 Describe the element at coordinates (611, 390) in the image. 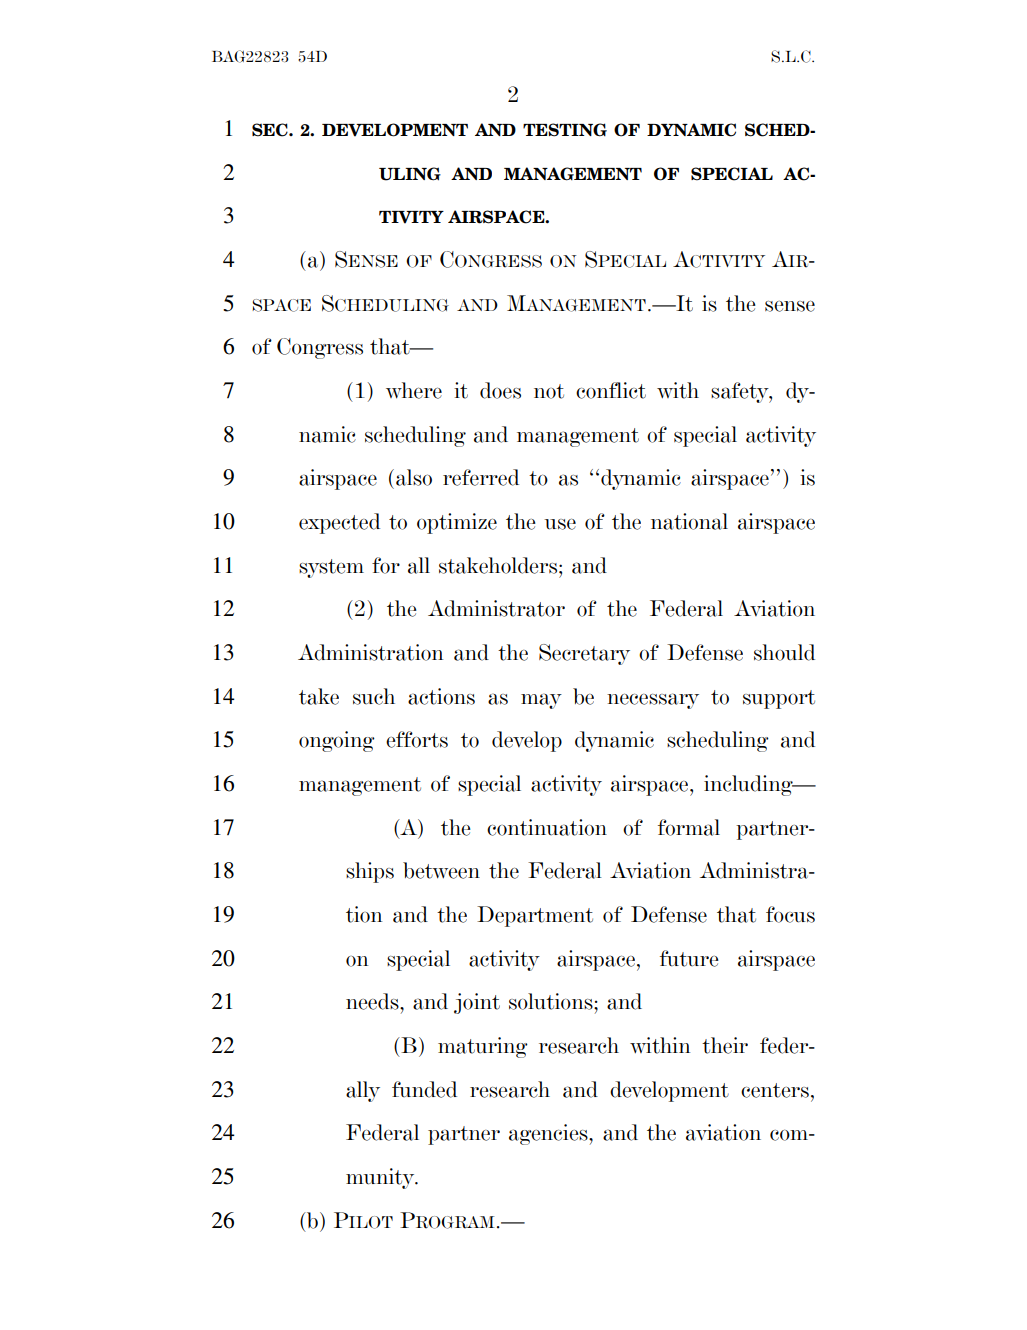

I see `conflict` at that location.
